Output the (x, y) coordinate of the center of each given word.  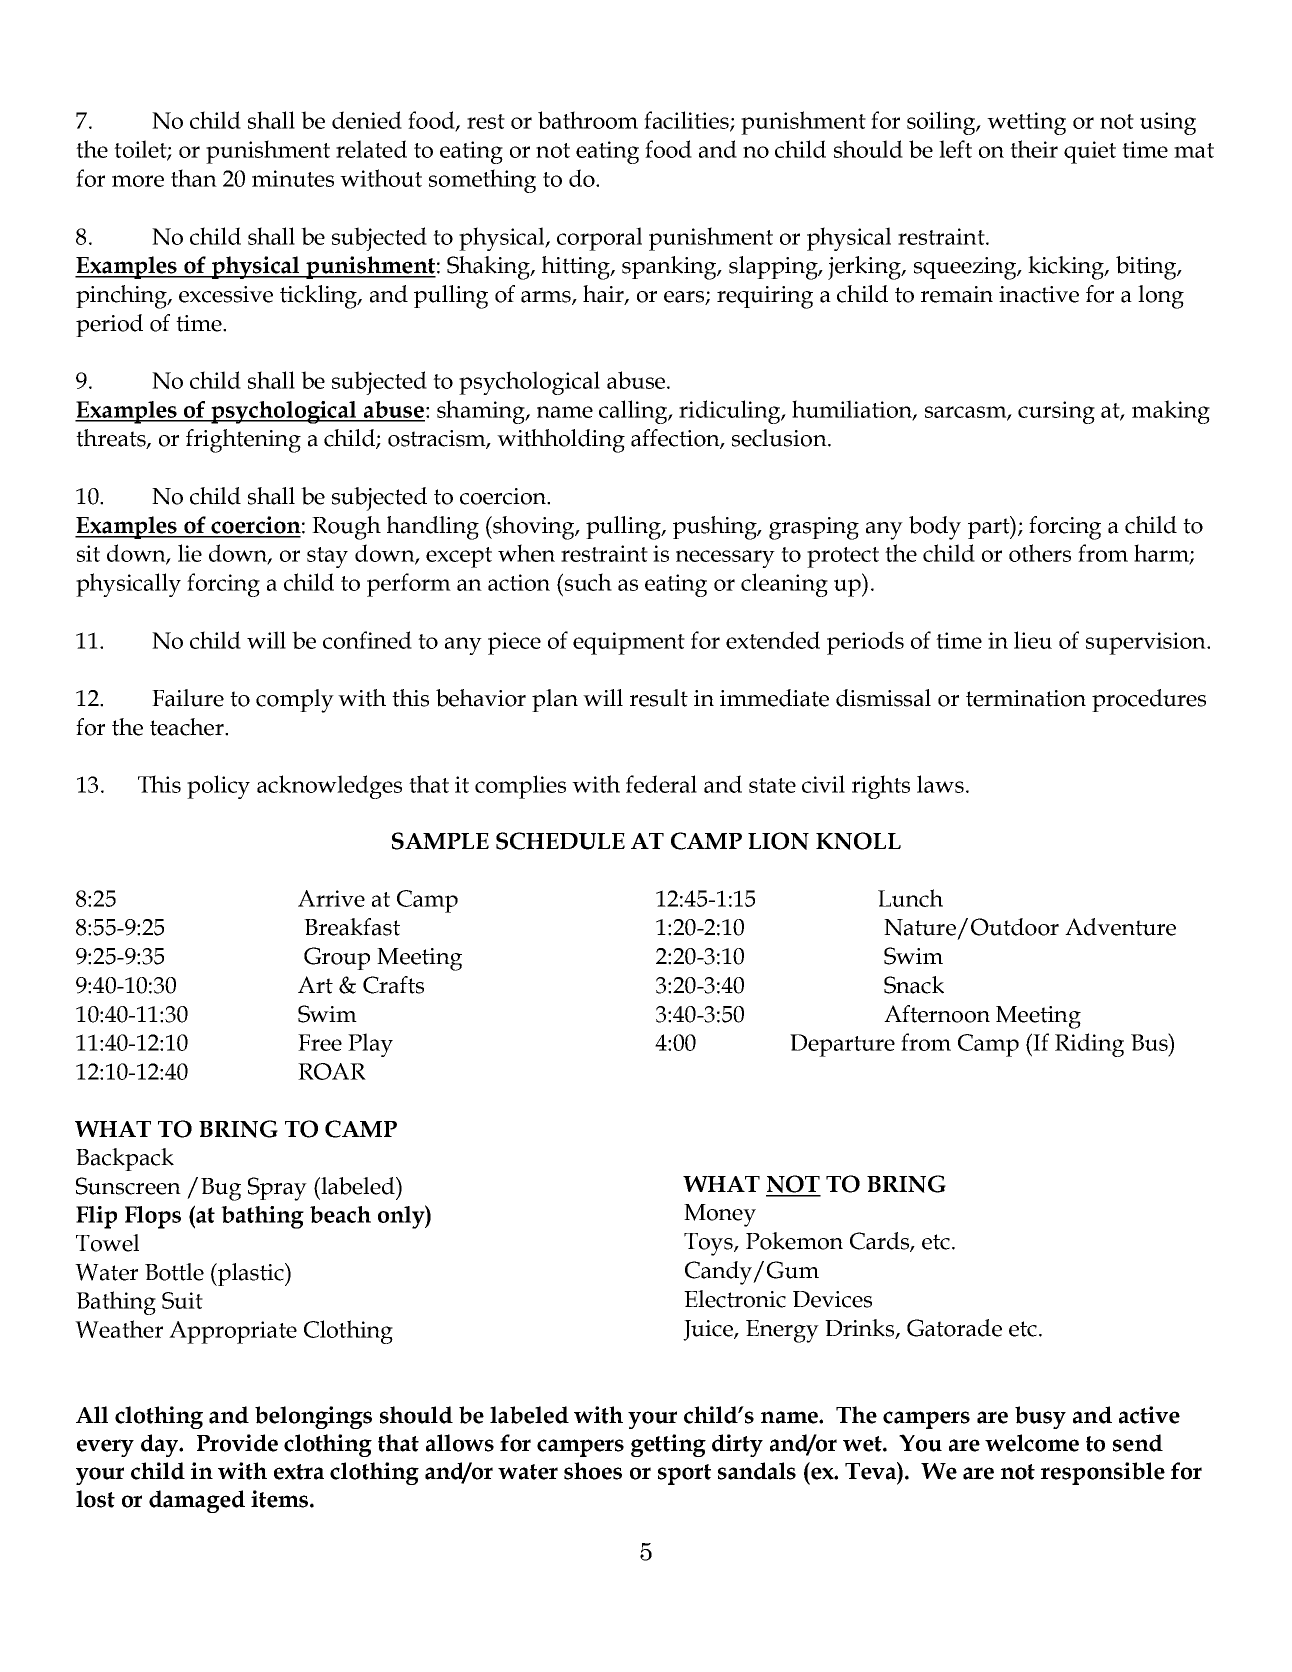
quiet (1090, 152)
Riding (1089, 1045)
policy (218, 787)
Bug (221, 1189)
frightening (243, 441)
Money (720, 1215)
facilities (687, 121)
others (1040, 553)
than (194, 178)
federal (661, 784)
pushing (716, 528)
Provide (237, 1443)
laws (940, 784)
